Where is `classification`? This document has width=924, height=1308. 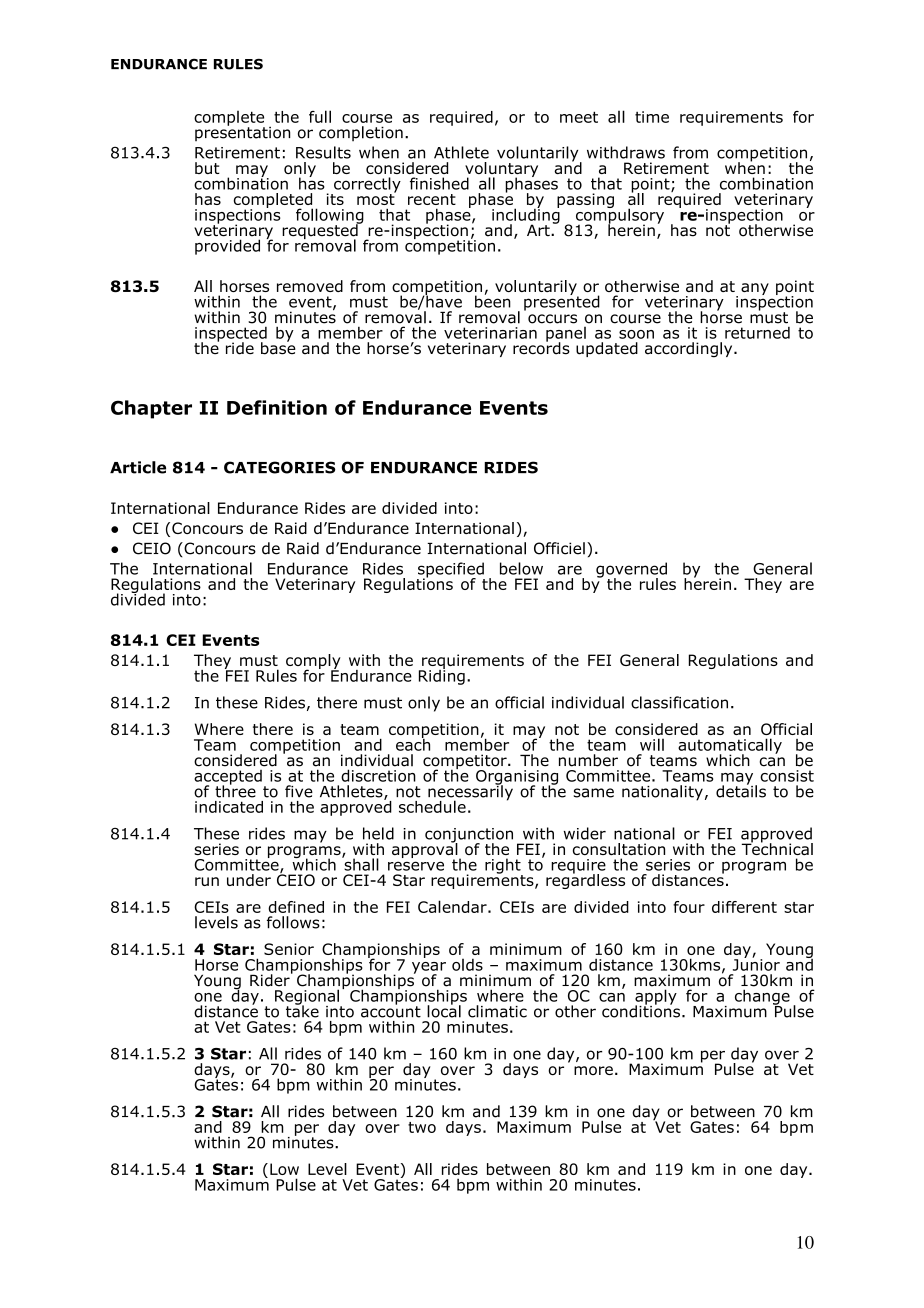 classification is located at coordinates (679, 702).
